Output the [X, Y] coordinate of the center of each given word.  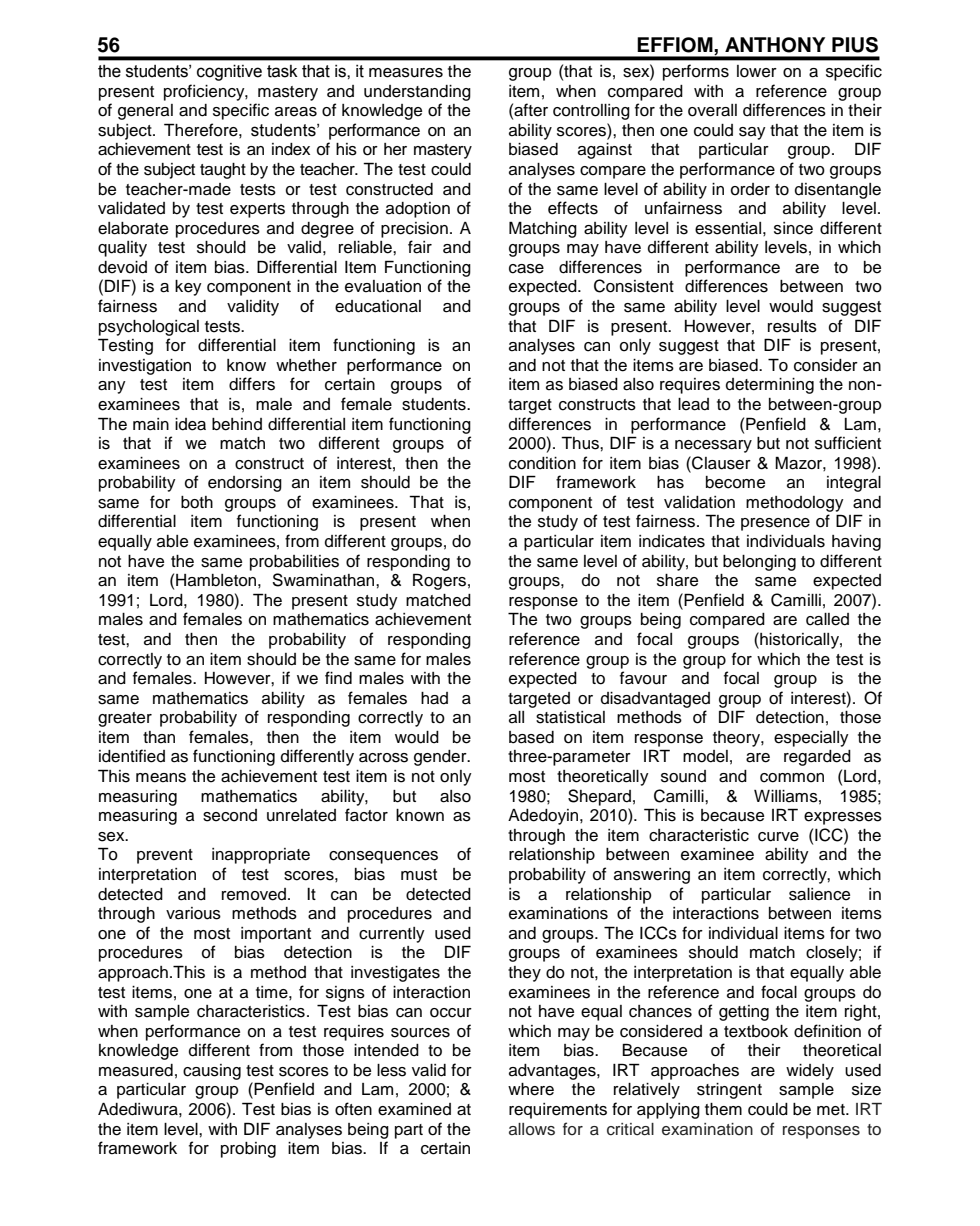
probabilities [294, 563]
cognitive [229, 72]
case [526, 269]
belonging [759, 563]
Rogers [439, 581]
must [419, 875]
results [792, 326]
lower [757, 71]
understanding [417, 93]
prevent [165, 856]
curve [778, 837]
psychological [149, 328]
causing [212, 1072]
